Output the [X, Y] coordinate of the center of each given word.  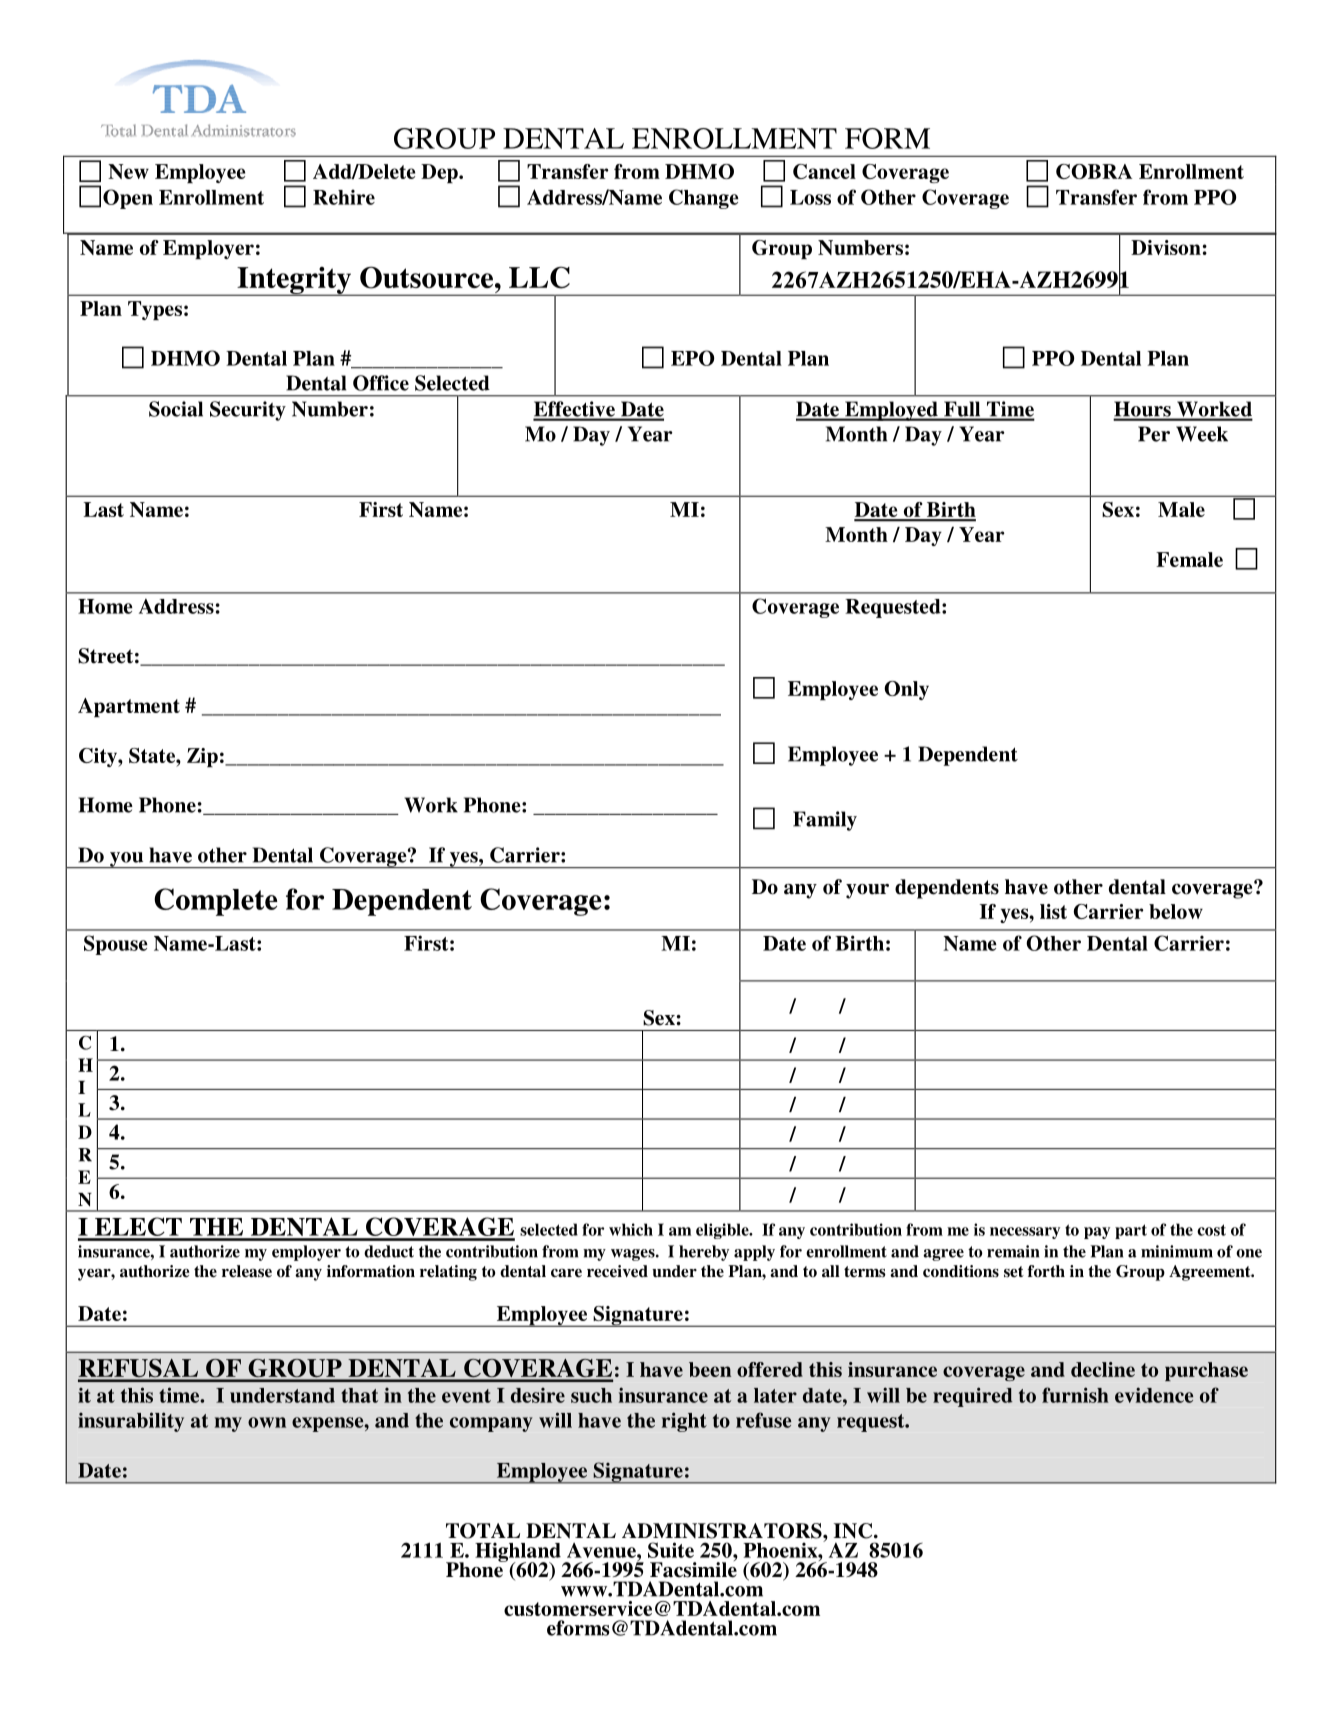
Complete [216, 902]
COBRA [1094, 171]
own [267, 1422]
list [1053, 911]
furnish [1075, 1395]
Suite [671, 1550]
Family [825, 821]
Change [704, 199]
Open [128, 199]
